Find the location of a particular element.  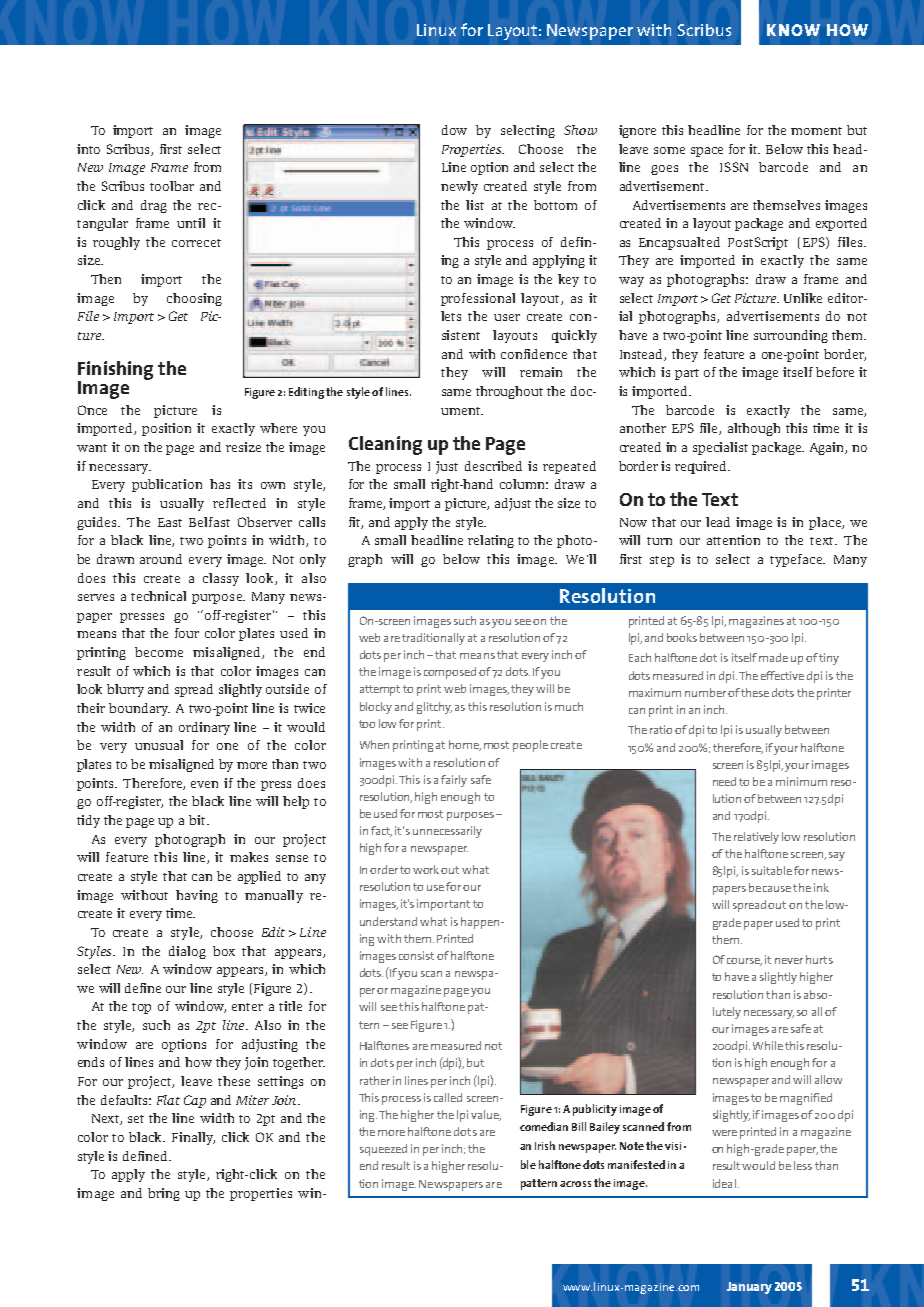

into is located at coordinates (88, 149).
